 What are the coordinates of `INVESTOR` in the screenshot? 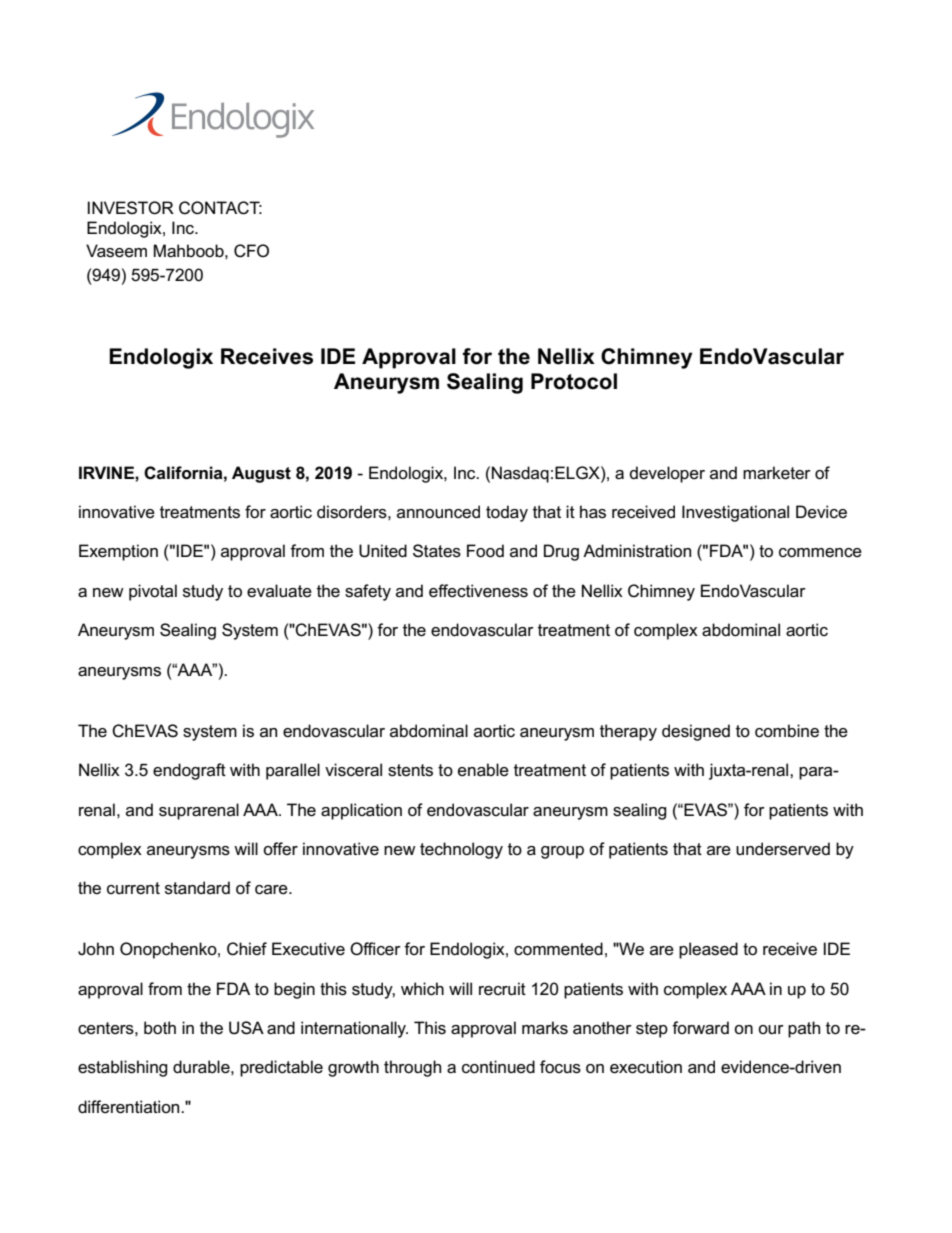 It's located at (131, 208).
